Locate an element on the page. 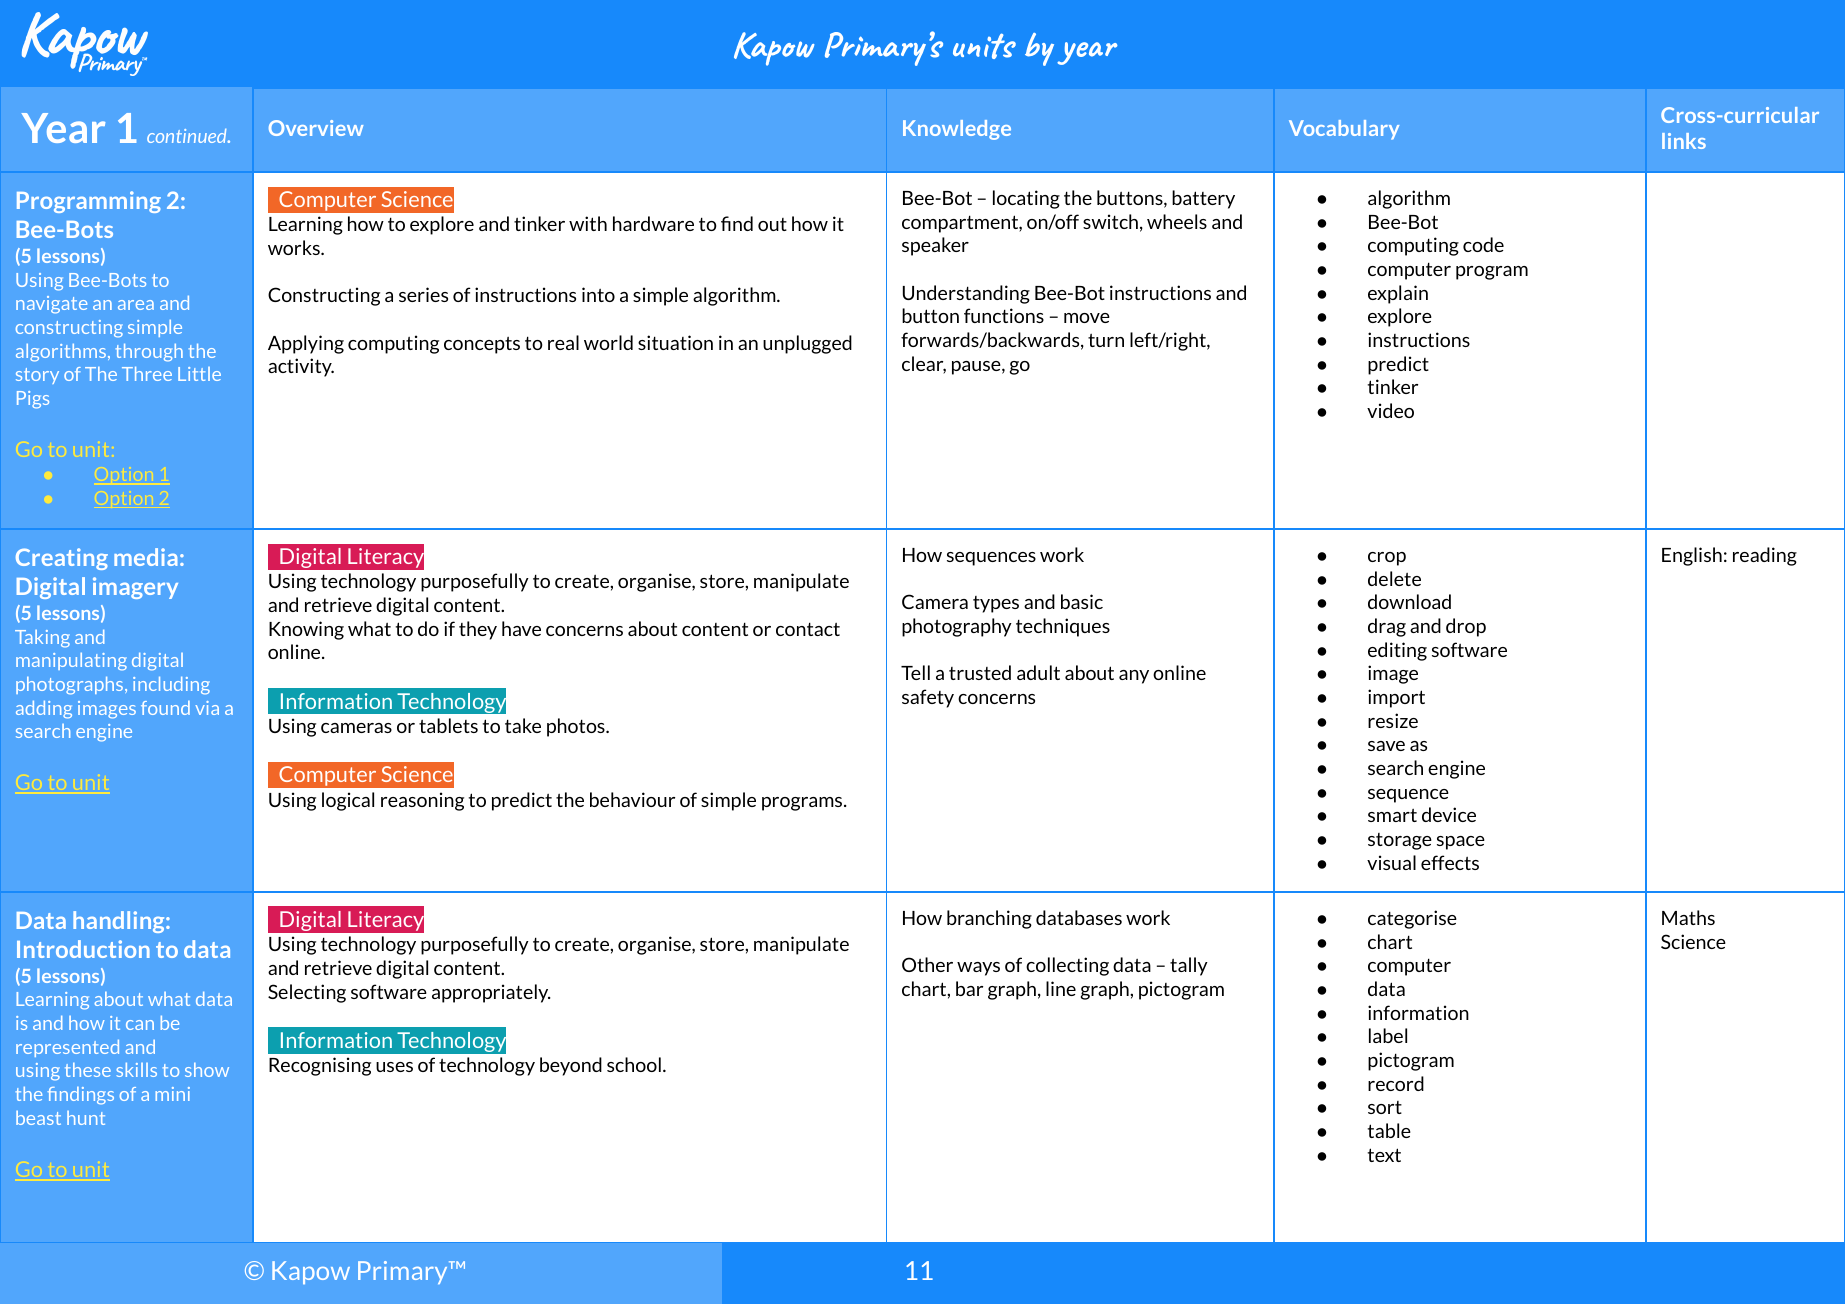 This page has height=1304, width=1845. device is located at coordinates (1449, 814).
